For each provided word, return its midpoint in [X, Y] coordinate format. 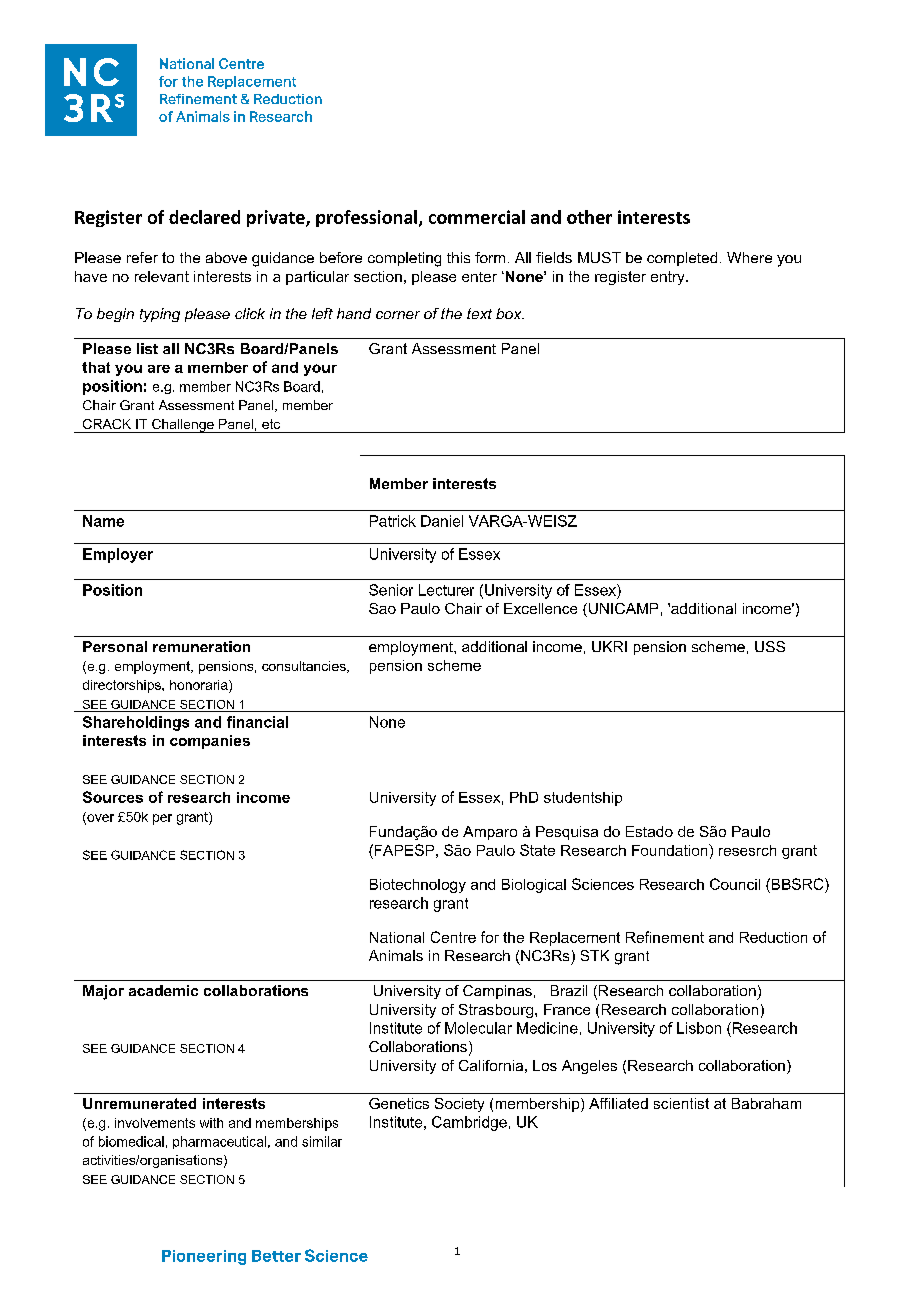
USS [770, 646]
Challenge [183, 426]
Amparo [490, 833]
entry [669, 278]
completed [682, 259]
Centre [453, 937]
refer [142, 257]
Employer [118, 555]
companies [210, 742]
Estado [649, 831]
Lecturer [446, 590]
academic [163, 990]
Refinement [665, 937]
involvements [155, 1123]
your [320, 370]
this [458, 257]
